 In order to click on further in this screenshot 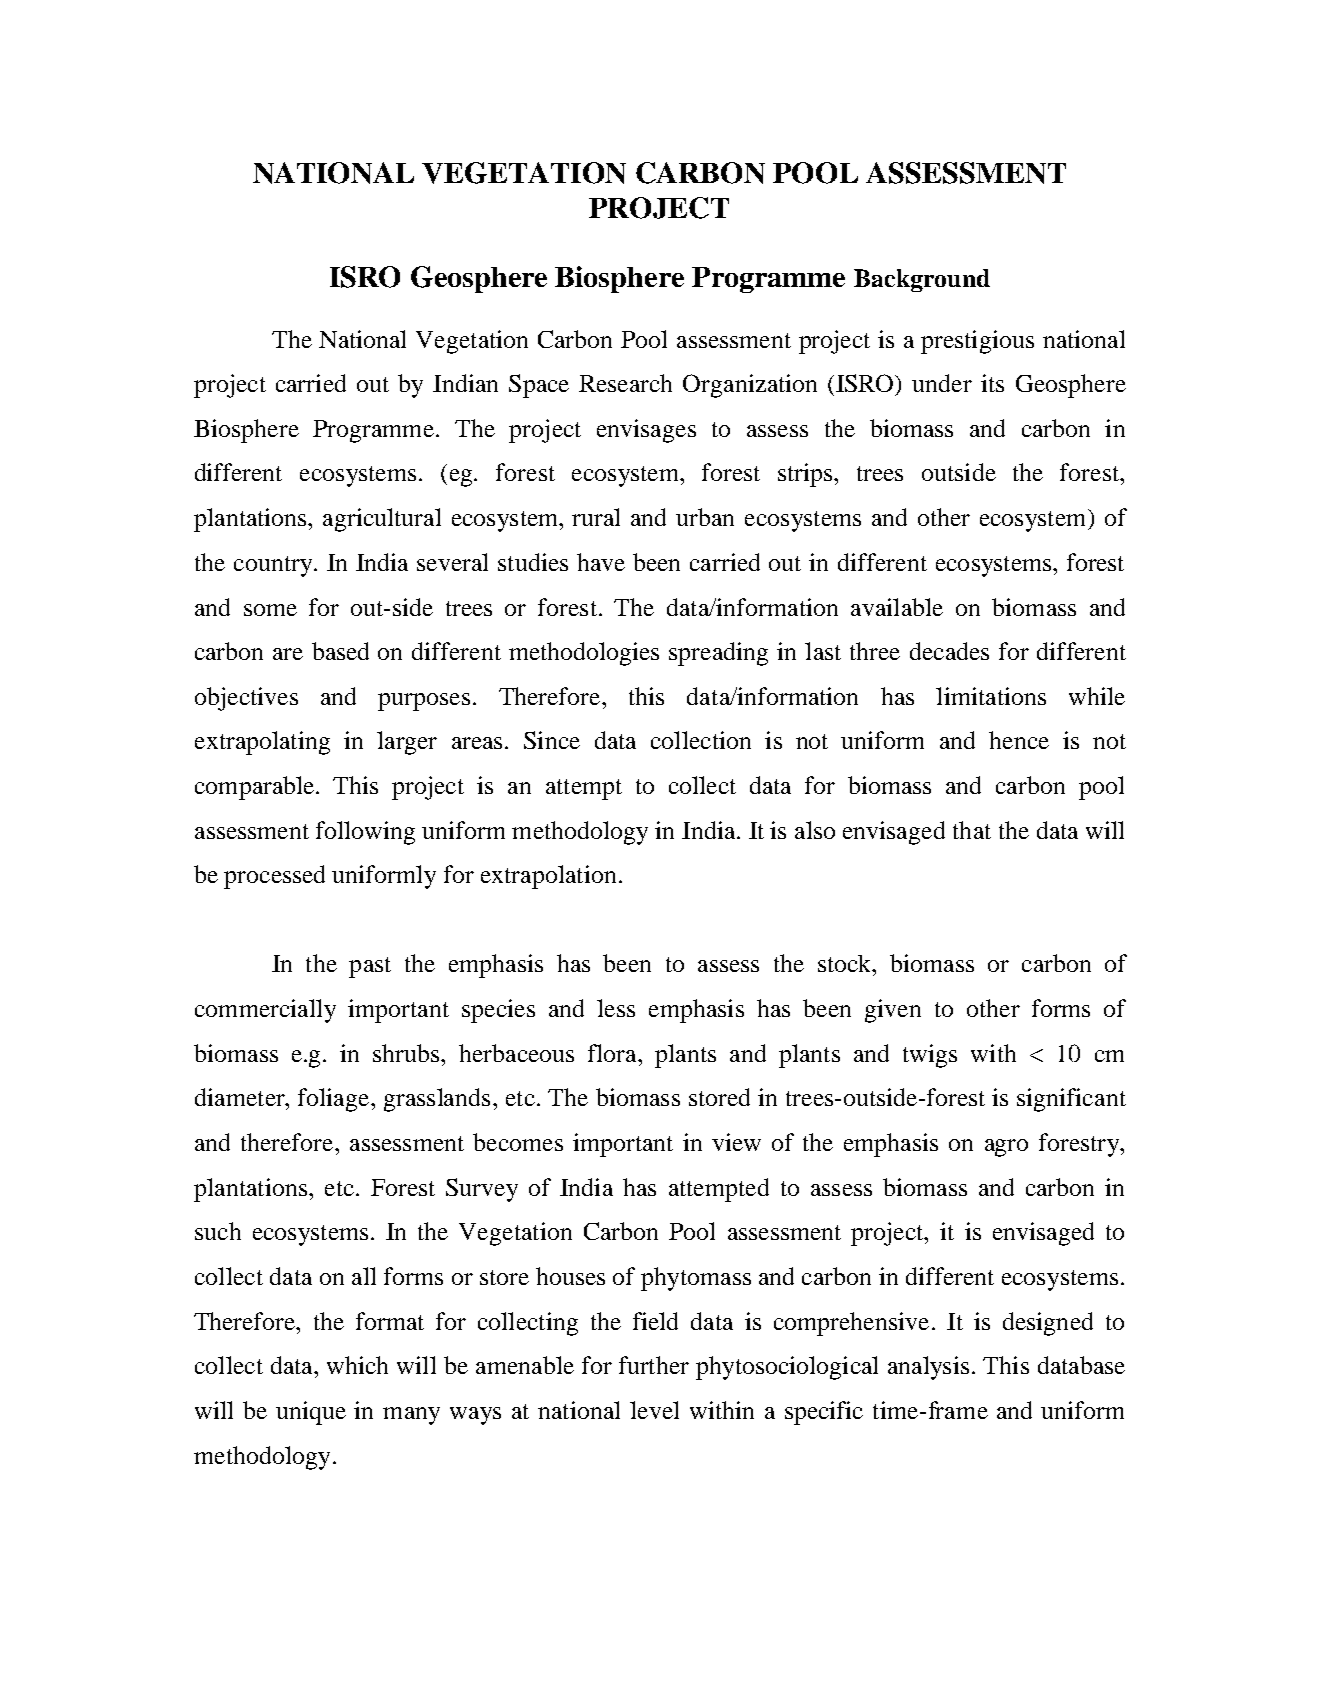, I will do `click(654, 1365)`.
